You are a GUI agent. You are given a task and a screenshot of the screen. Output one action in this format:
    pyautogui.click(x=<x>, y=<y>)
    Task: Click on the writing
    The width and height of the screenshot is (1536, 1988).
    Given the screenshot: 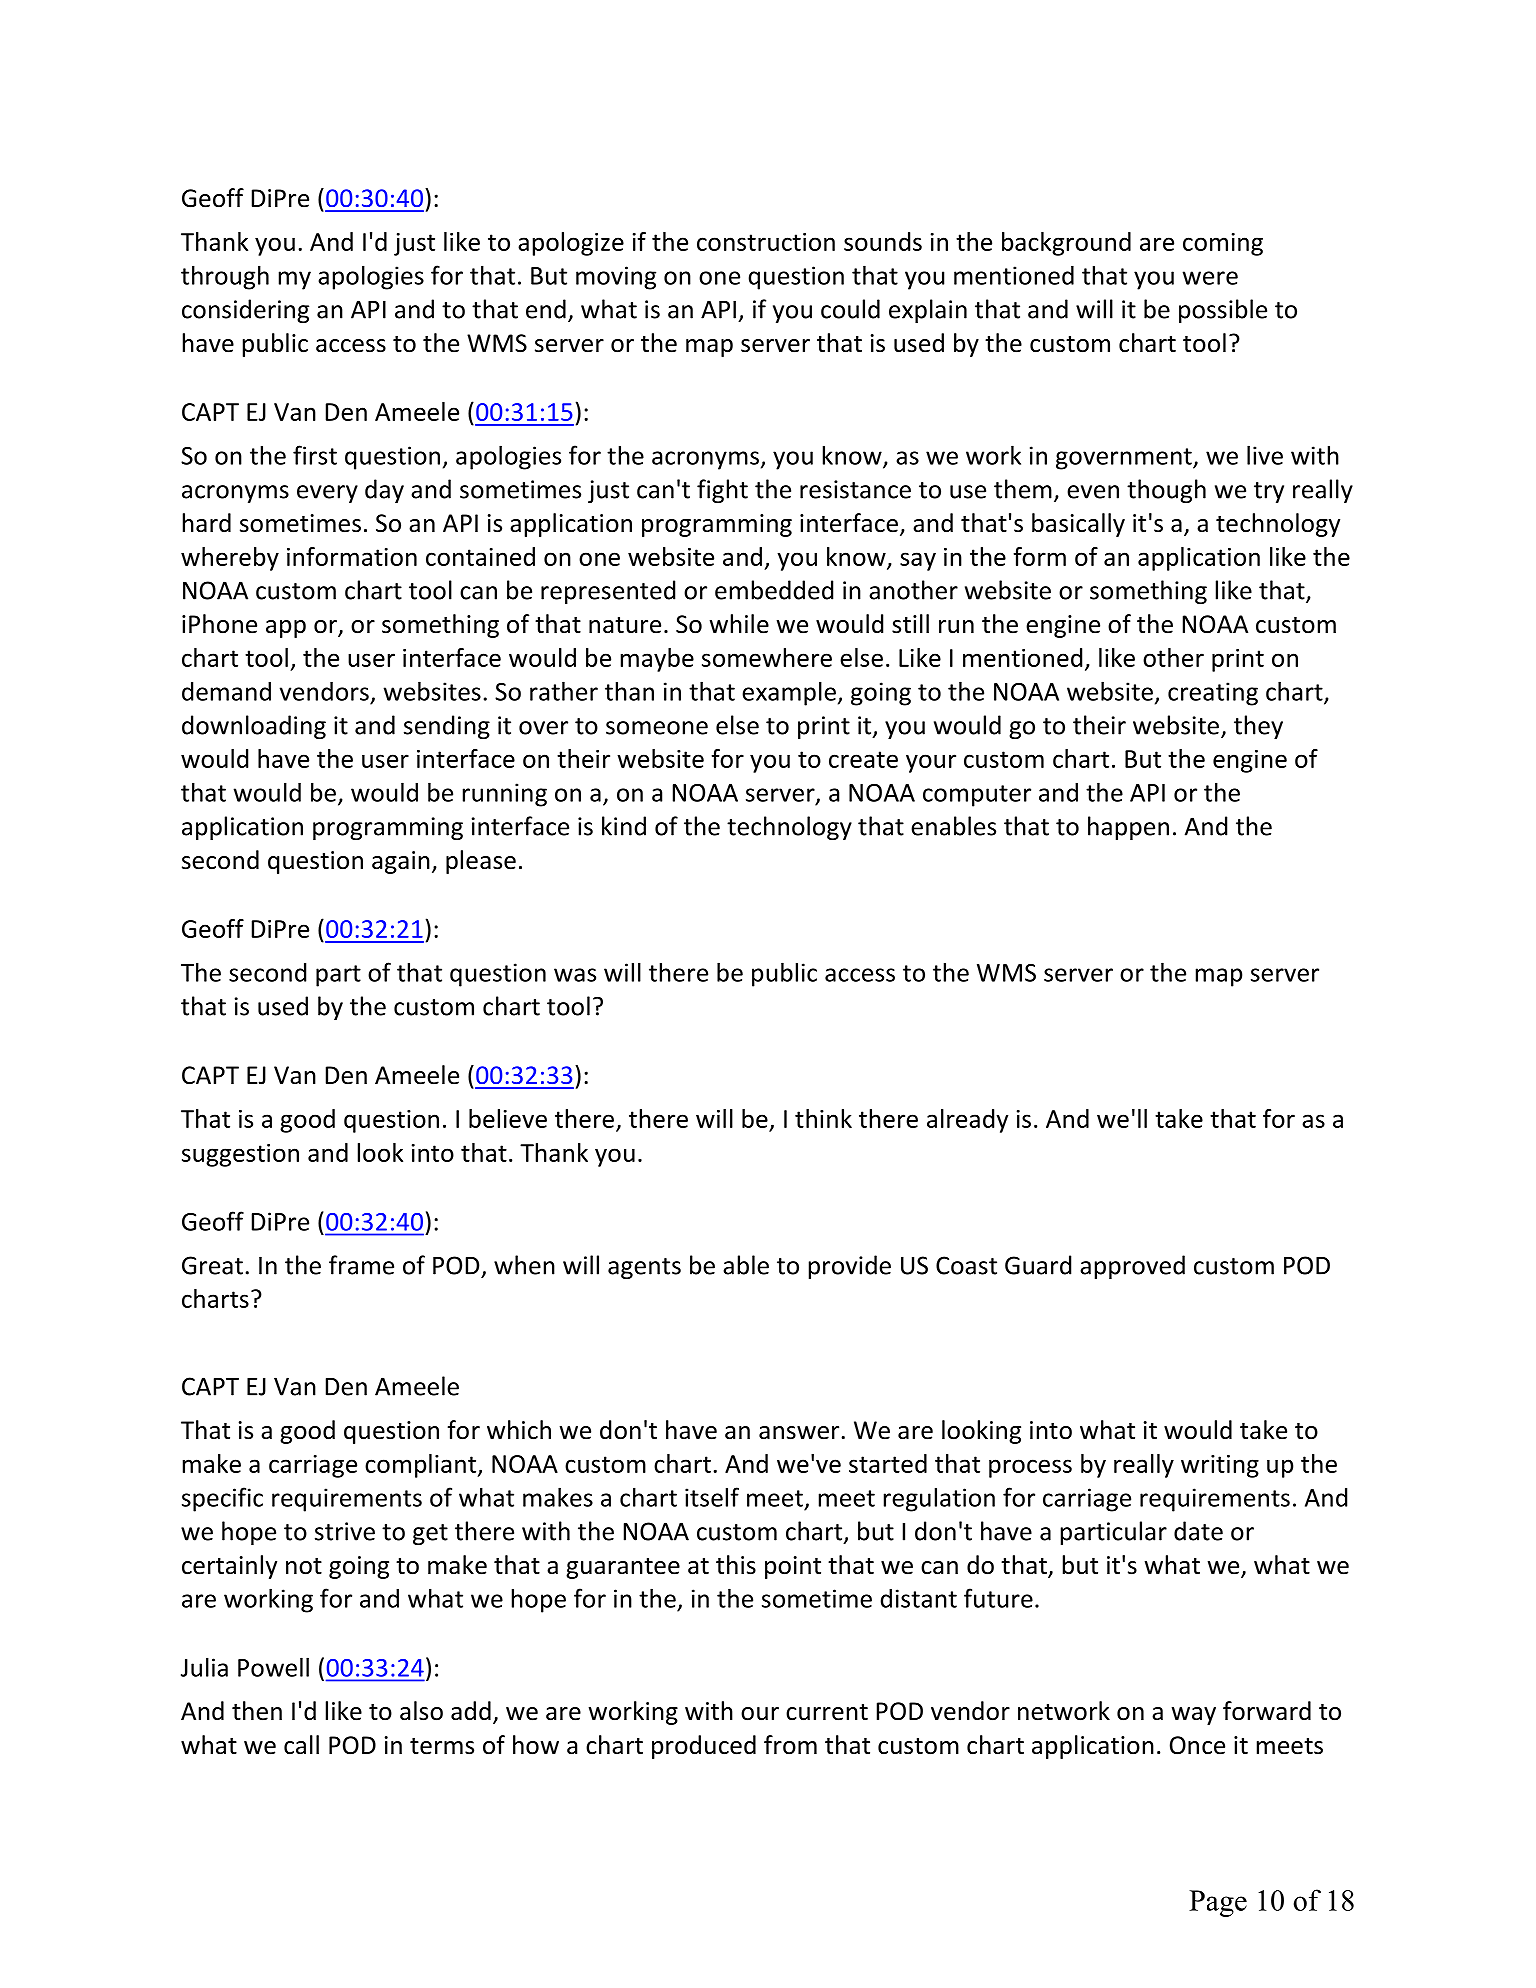 What is the action you would take?
    pyautogui.click(x=1220, y=1466)
